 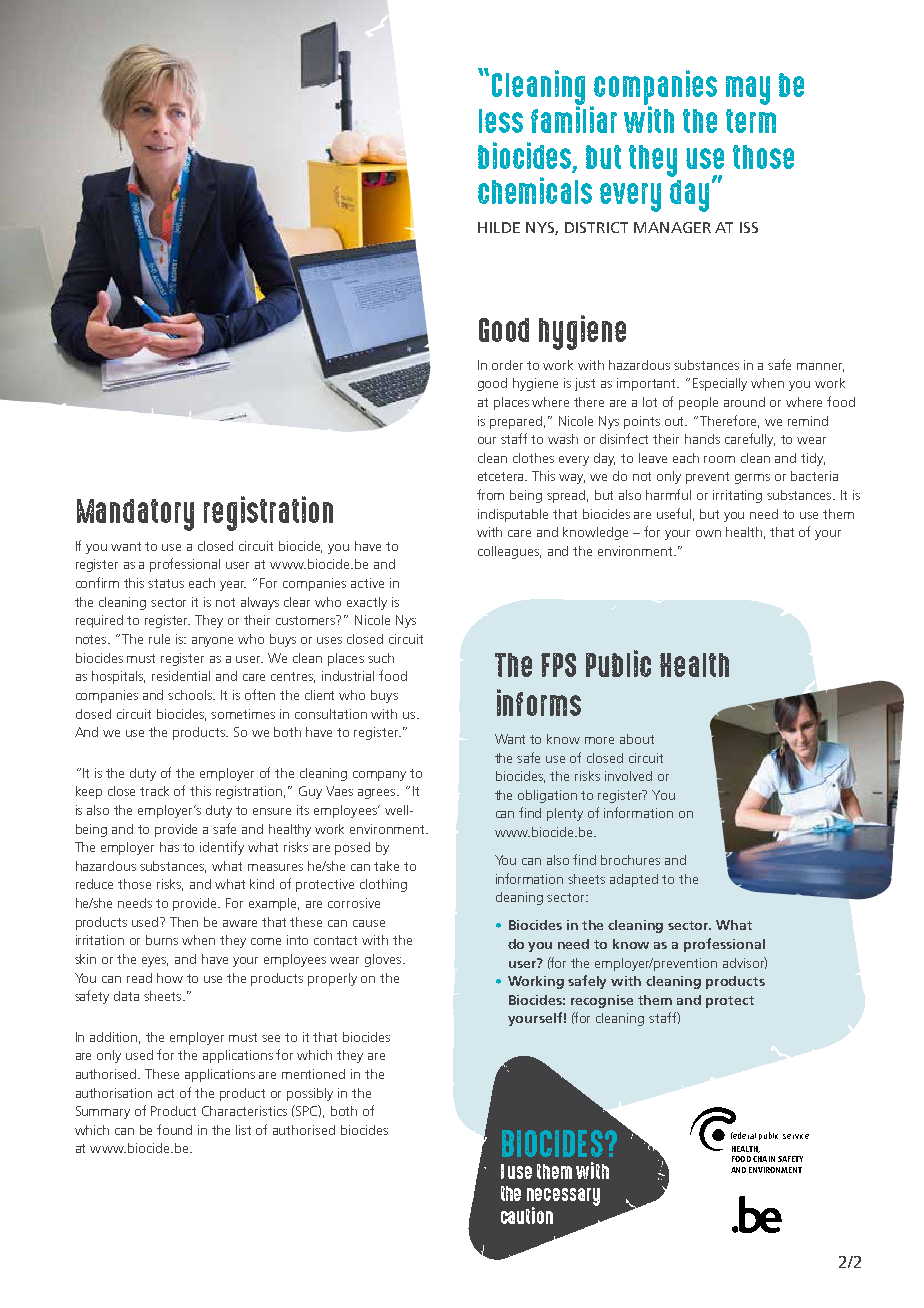 What do you see at coordinates (527, 1215) in the page?
I see `caution` at bounding box center [527, 1215].
